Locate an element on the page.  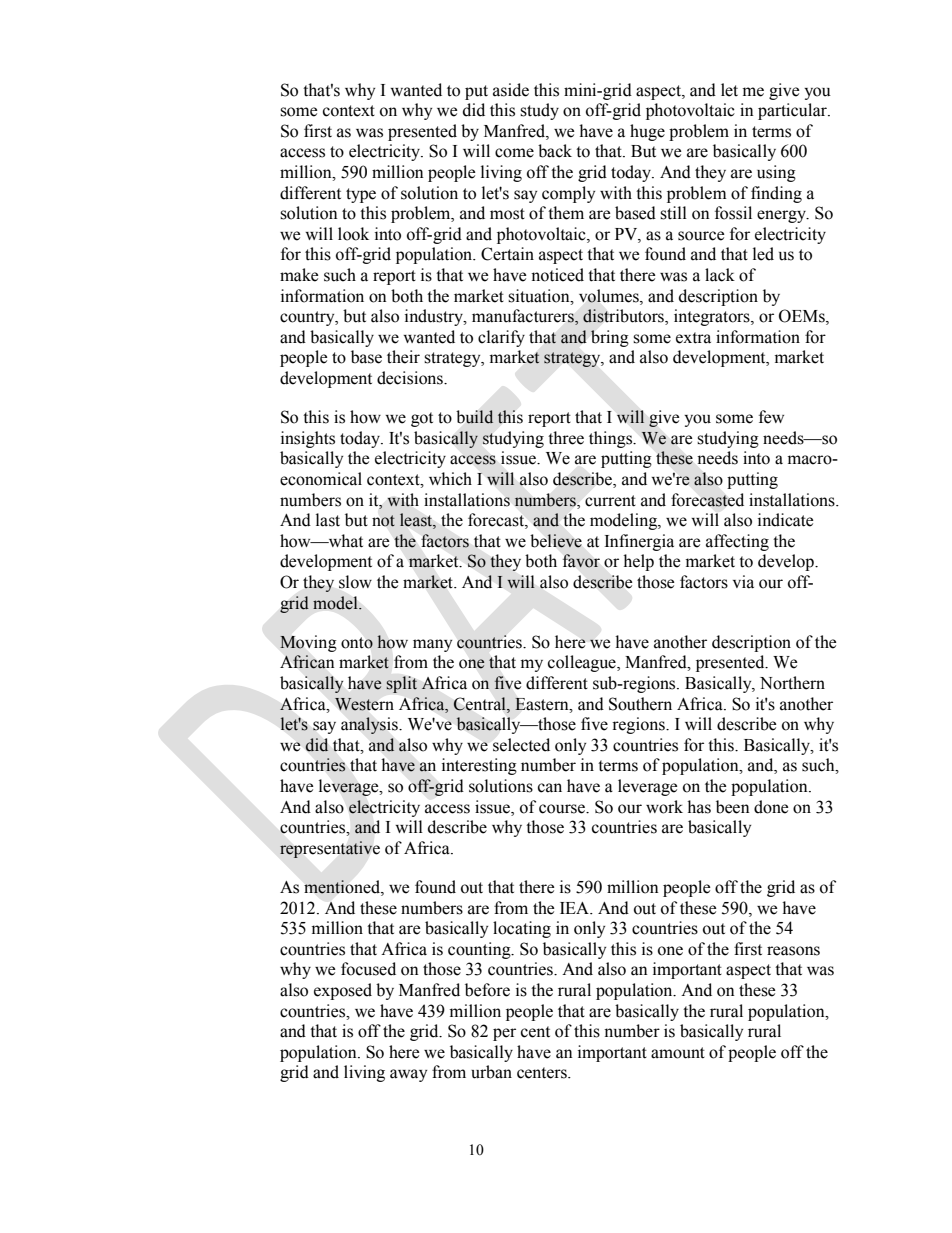
back is located at coordinates (555, 151).
